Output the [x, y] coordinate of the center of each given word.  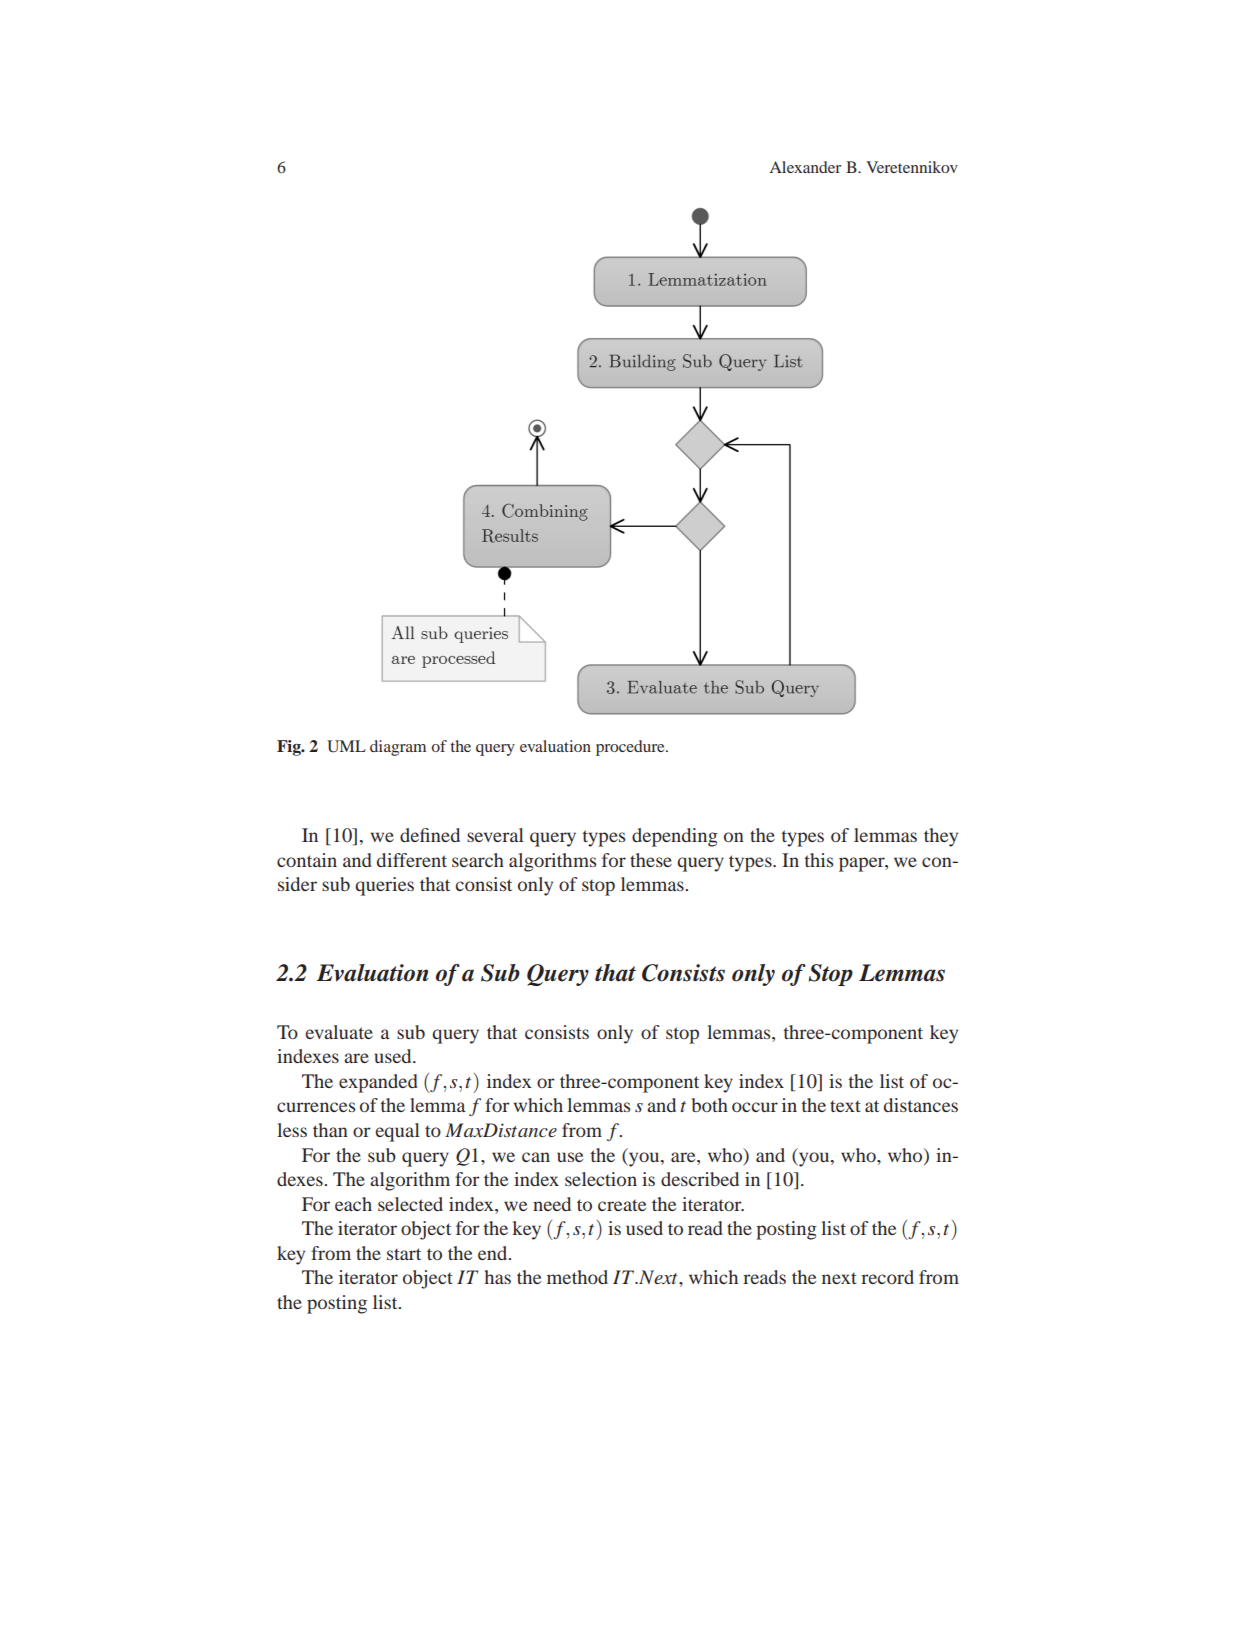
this [819, 860]
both [710, 1105]
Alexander [805, 167]
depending [675, 837]
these [651, 860]
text [845, 1106]
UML [346, 746]
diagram [398, 748]
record [887, 1277]
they [941, 837]
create [622, 1205]
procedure [631, 748]
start [404, 1254]
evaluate [339, 1032]
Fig [290, 748]
